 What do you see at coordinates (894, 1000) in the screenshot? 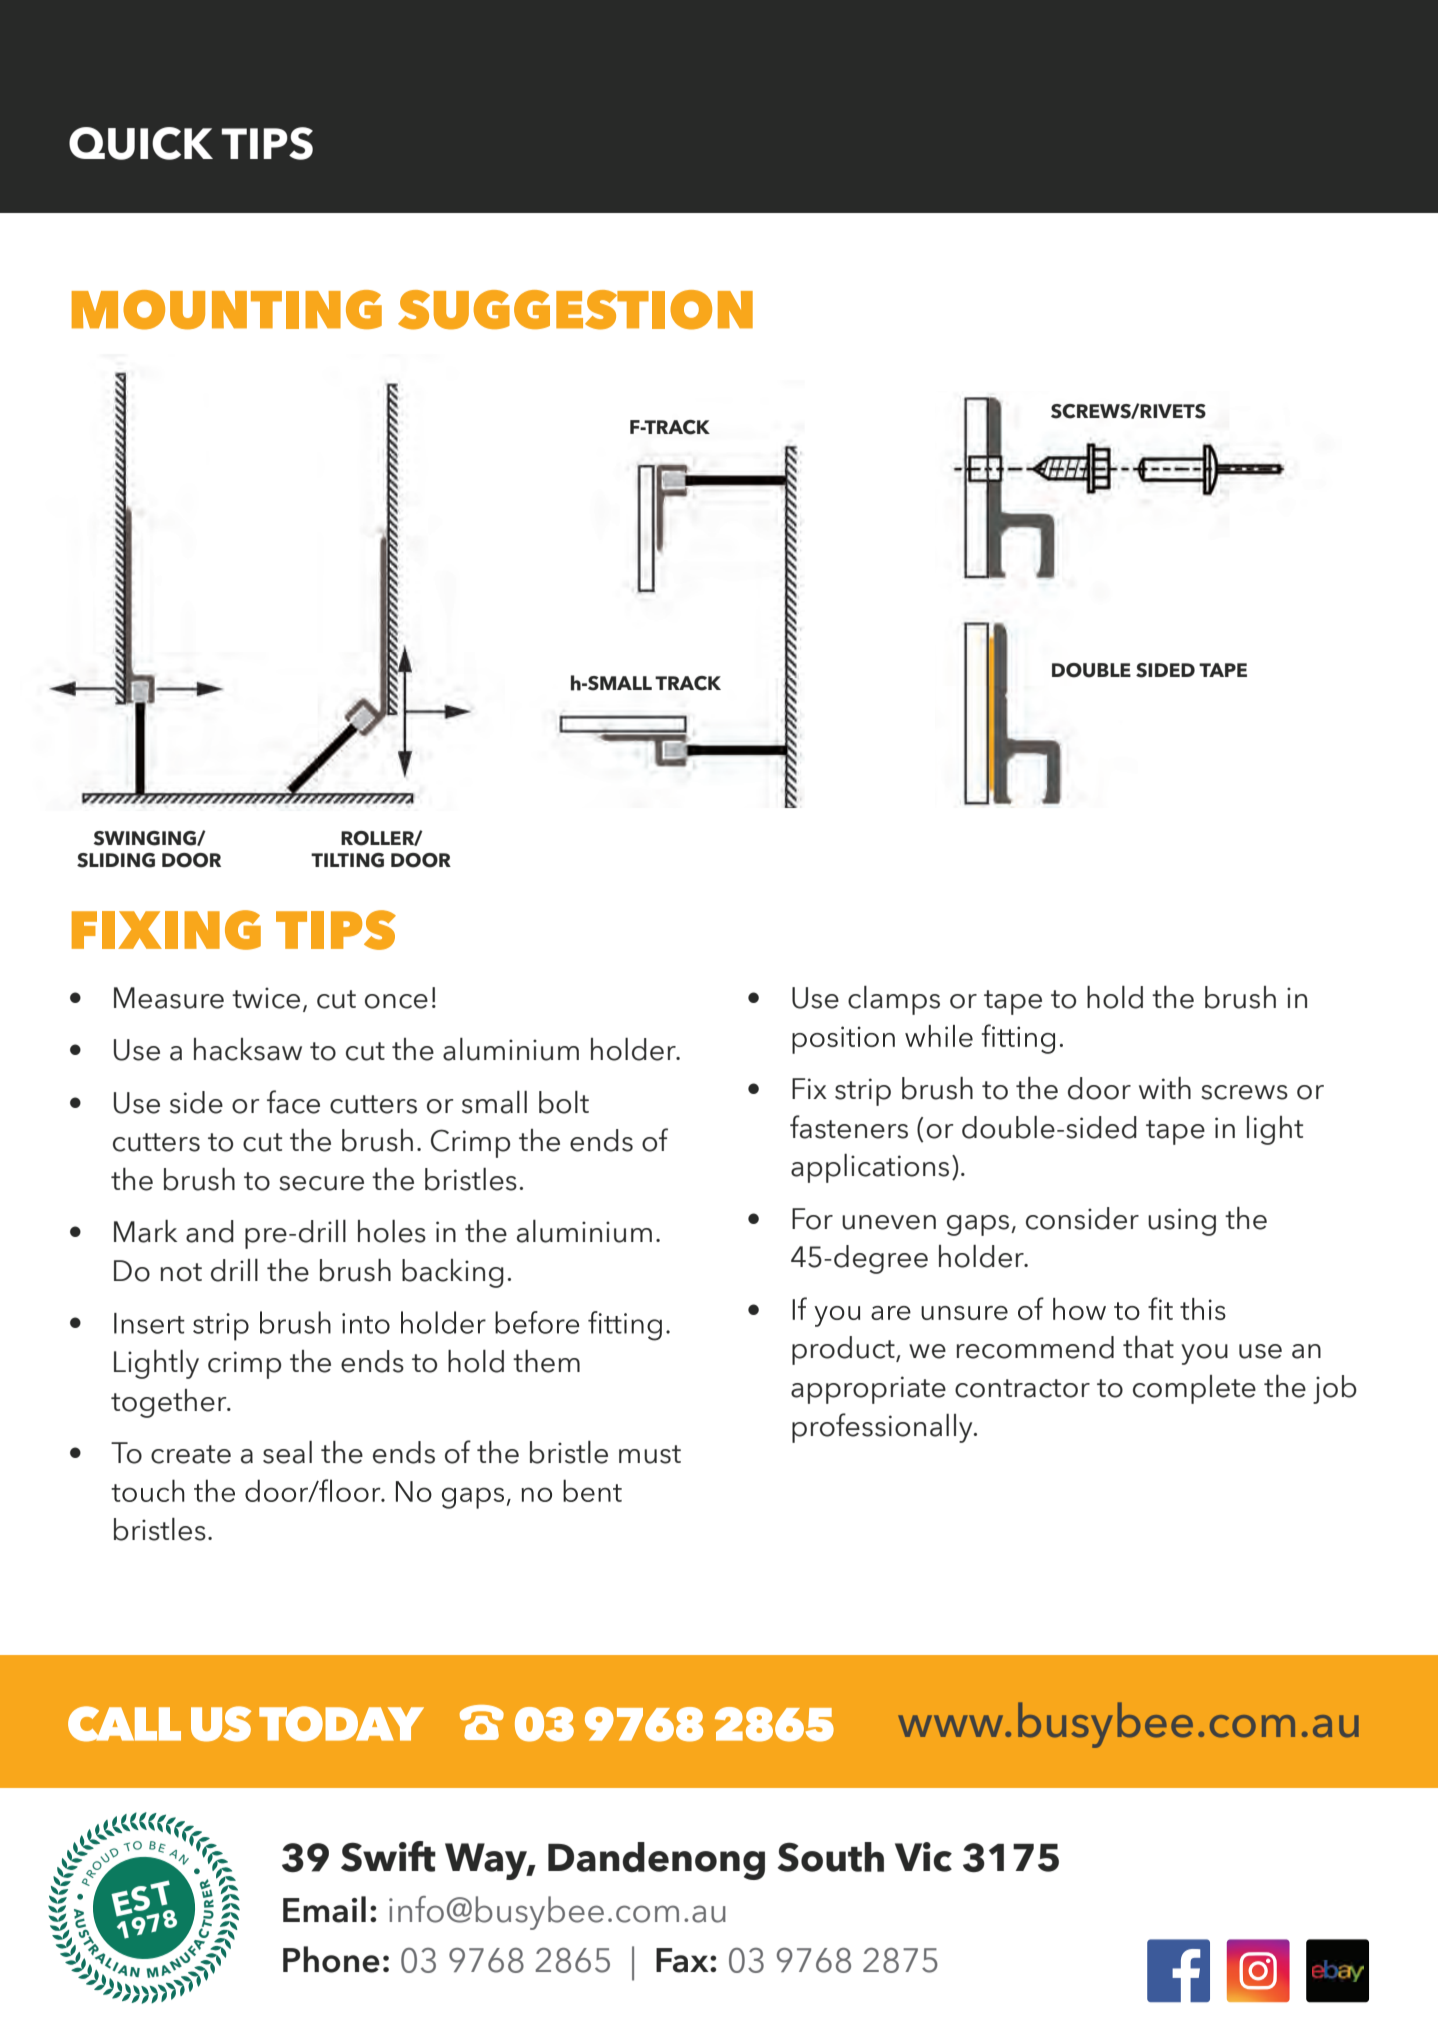
I see `clamps` at bounding box center [894, 1000].
